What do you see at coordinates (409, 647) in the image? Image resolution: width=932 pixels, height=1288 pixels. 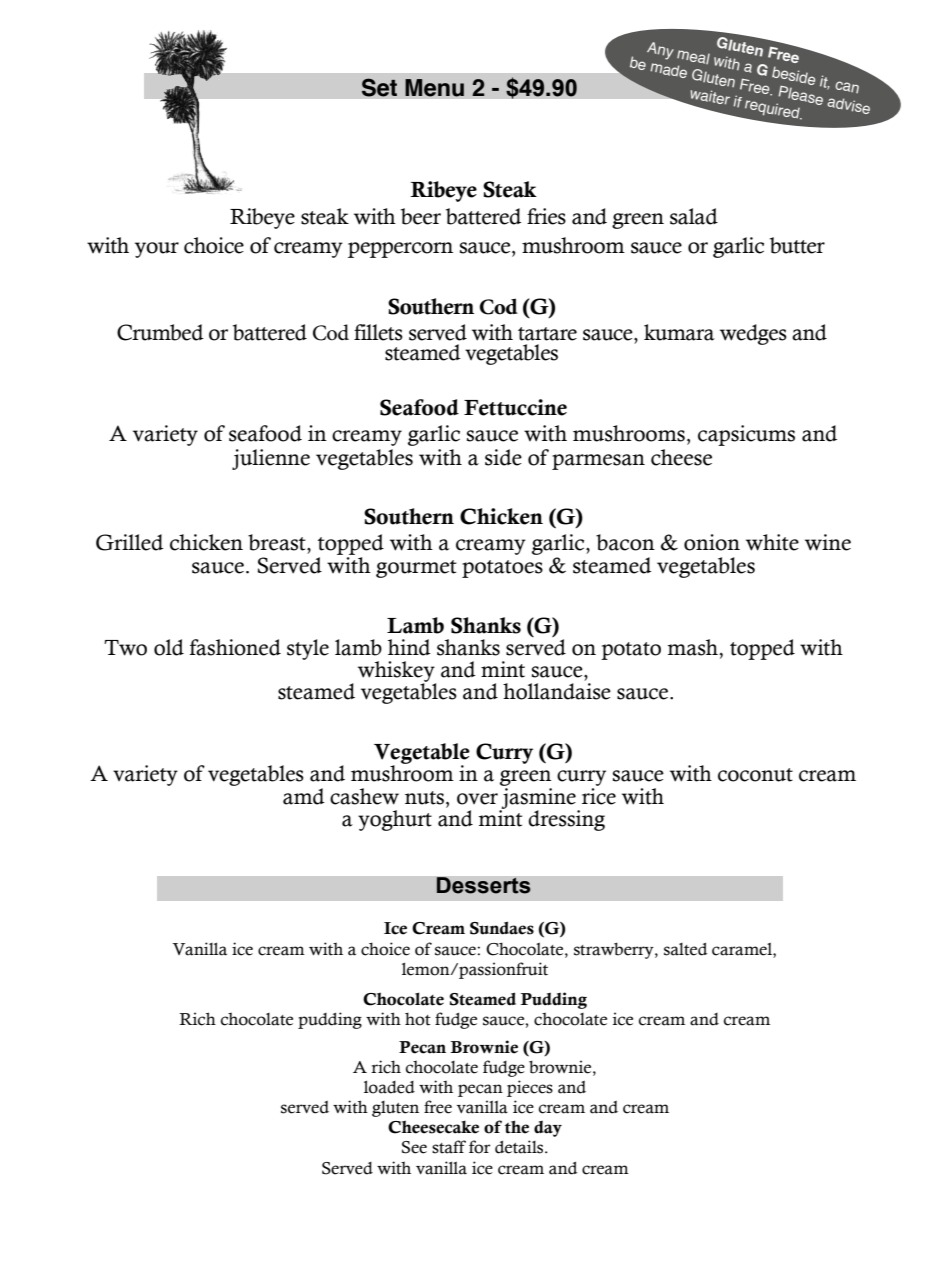 I see `hind` at bounding box center [409, 647].
